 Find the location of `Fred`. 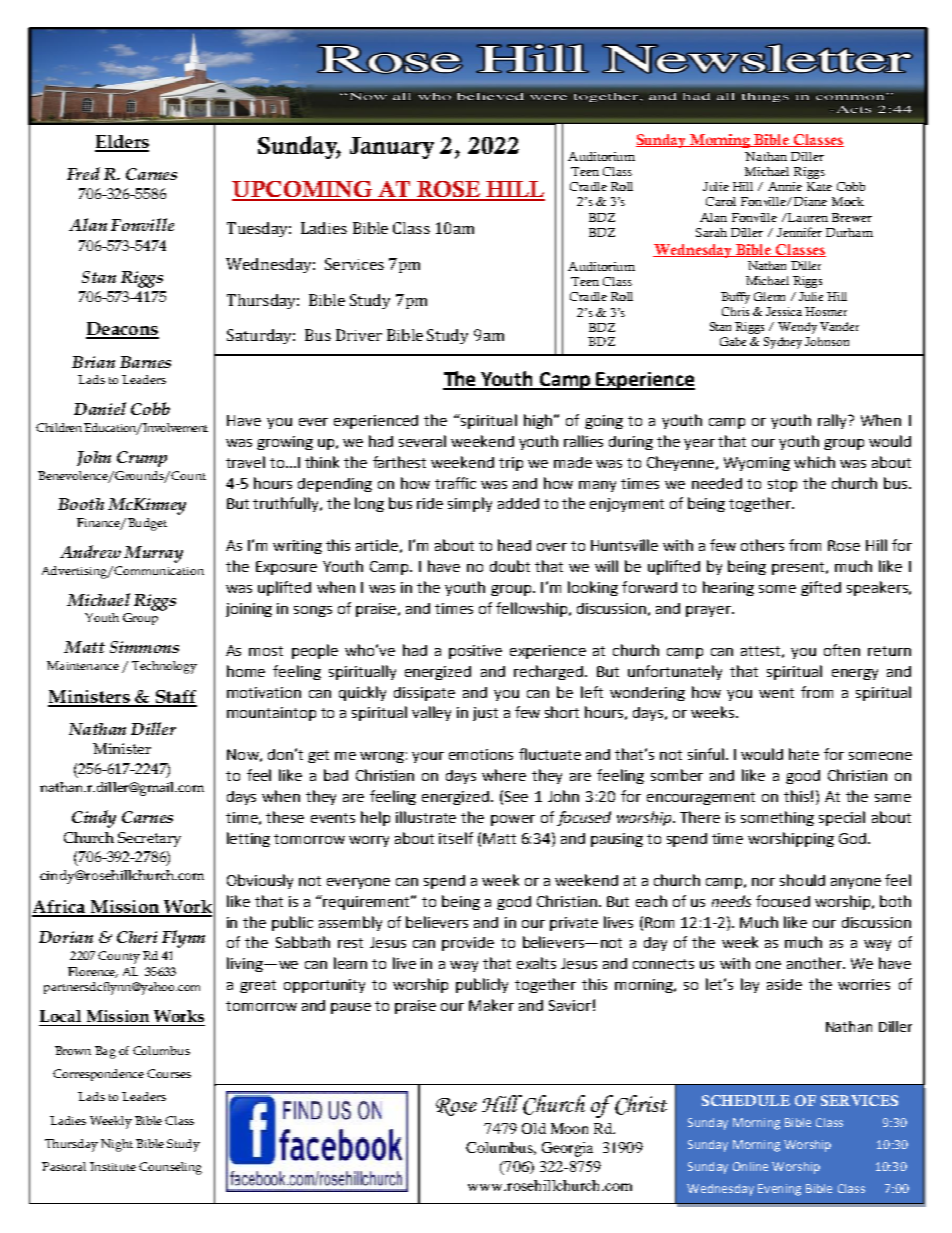

Fred is located at coordinates (83, 173).
